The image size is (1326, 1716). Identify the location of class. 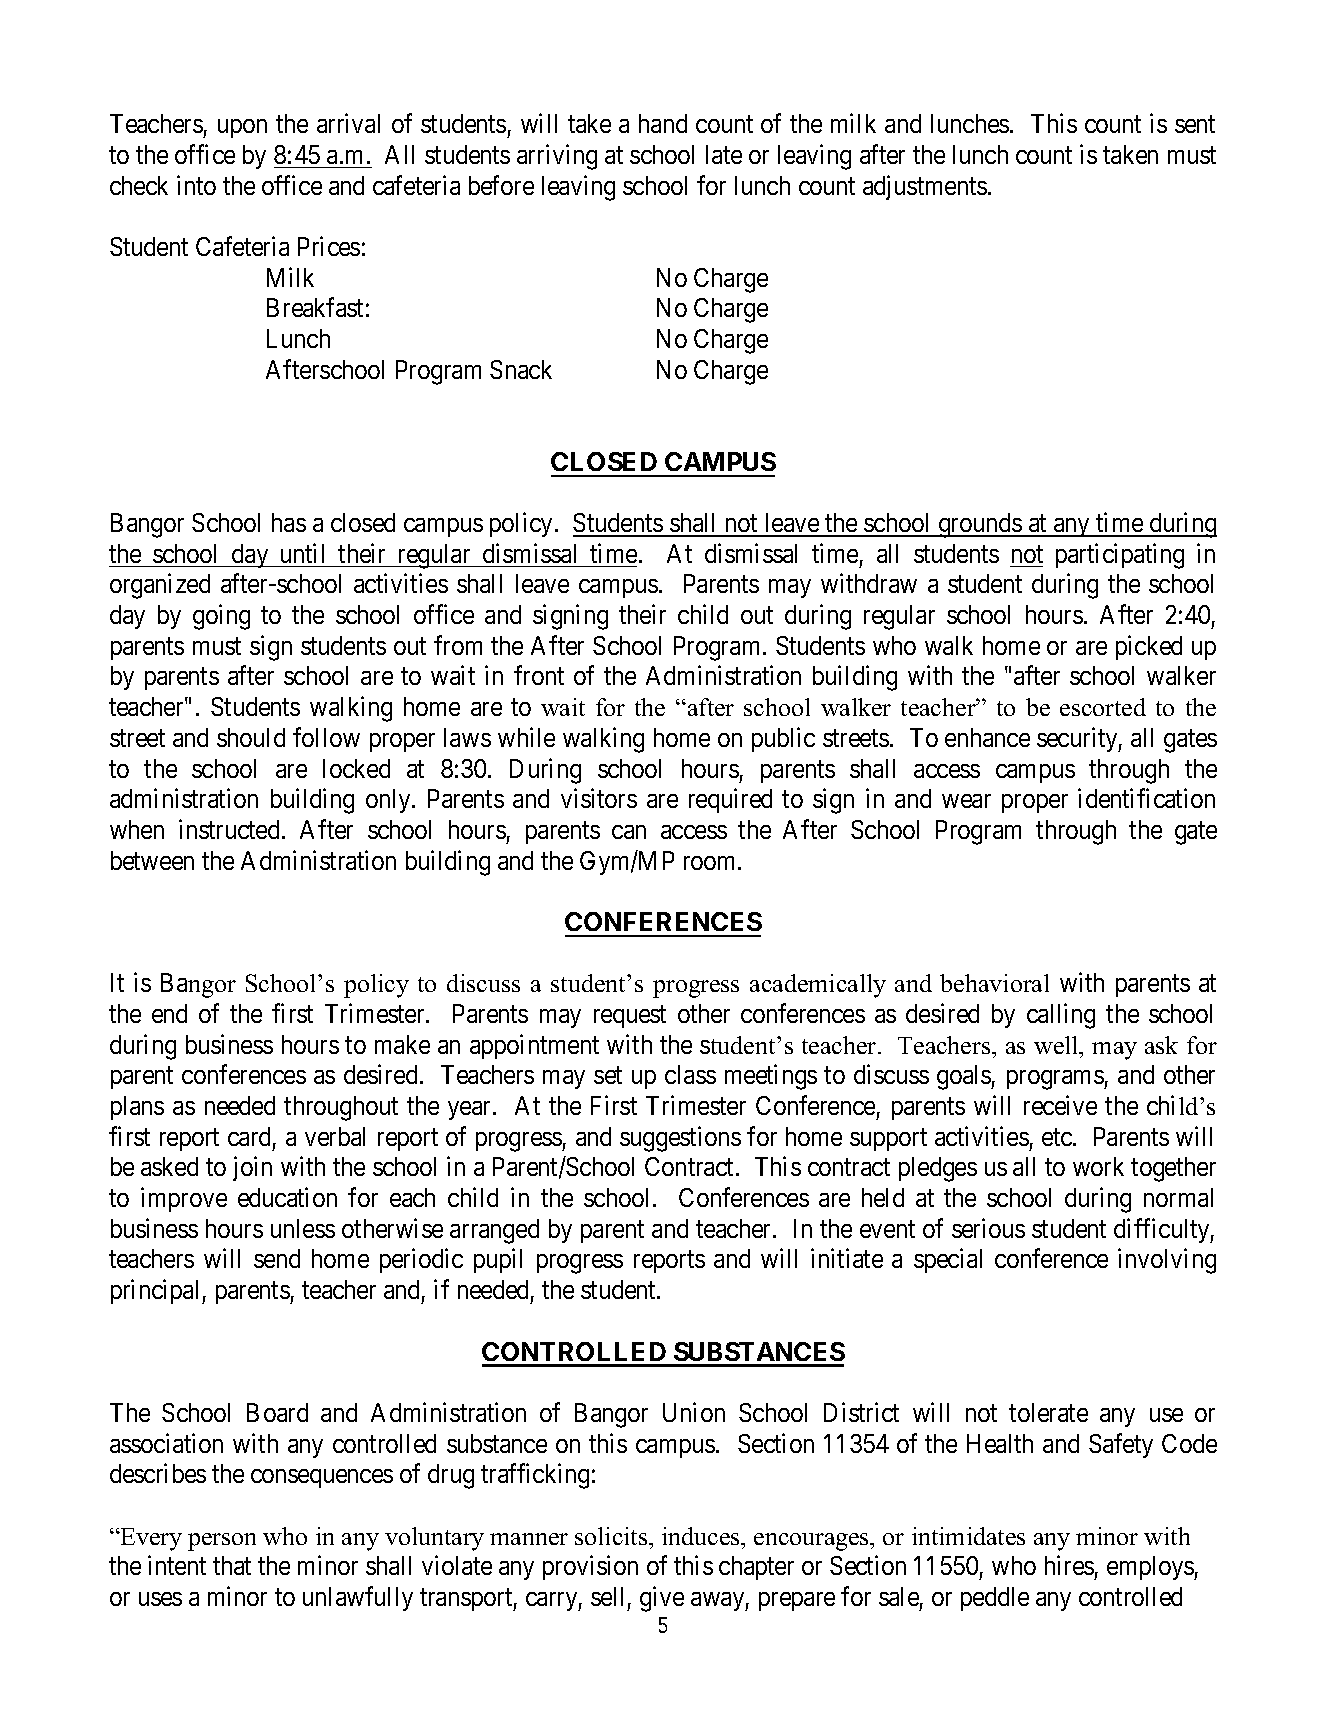
(690, 1074).
